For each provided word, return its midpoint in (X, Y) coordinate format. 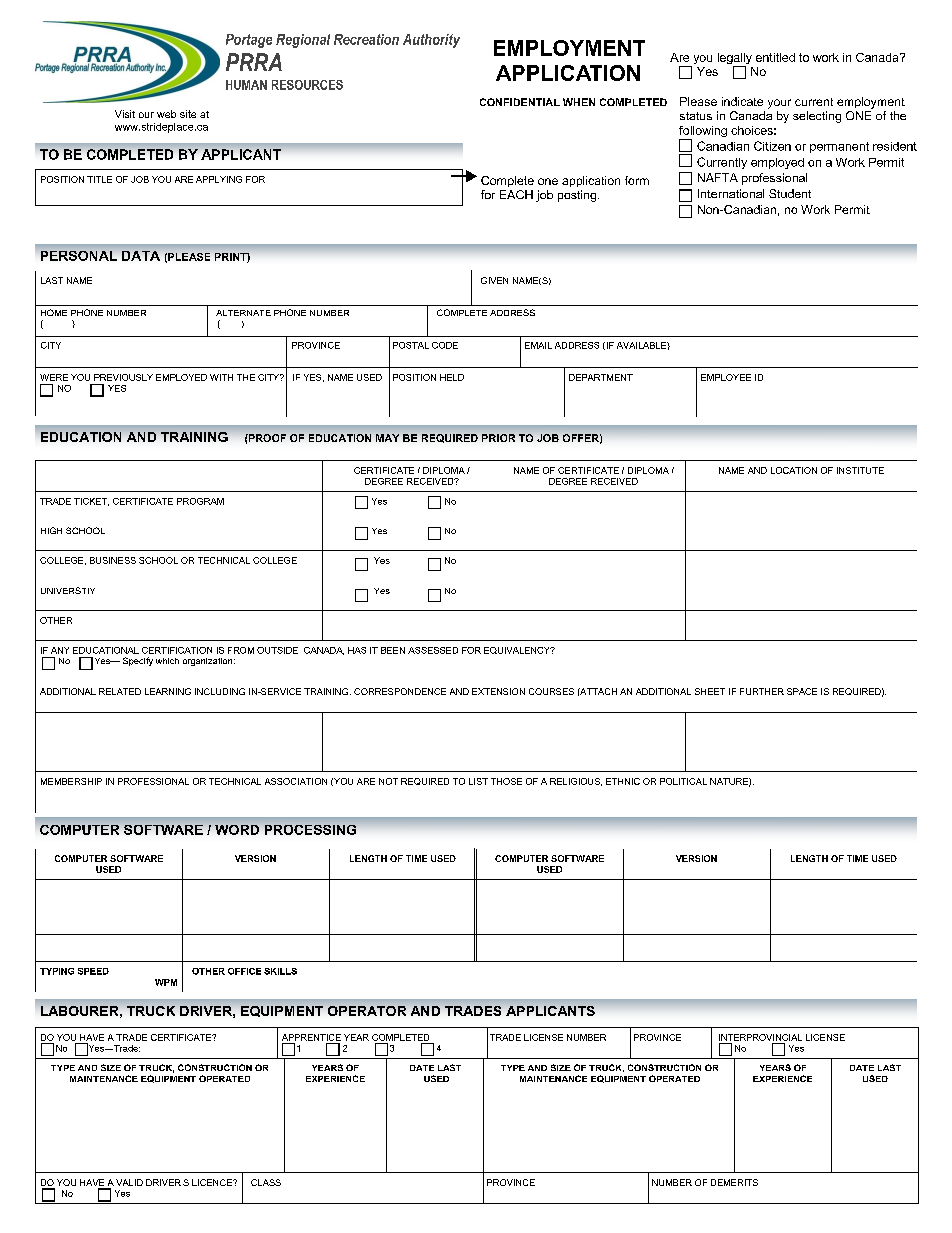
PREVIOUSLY (123, 377)
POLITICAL (683, 781)
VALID (129, 1182)
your (779, 104)
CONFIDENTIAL (520, 102)
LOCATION (794, 470)
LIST (478, 781)
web (166, 114)
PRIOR (498, 438)
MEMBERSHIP (71, 781)
